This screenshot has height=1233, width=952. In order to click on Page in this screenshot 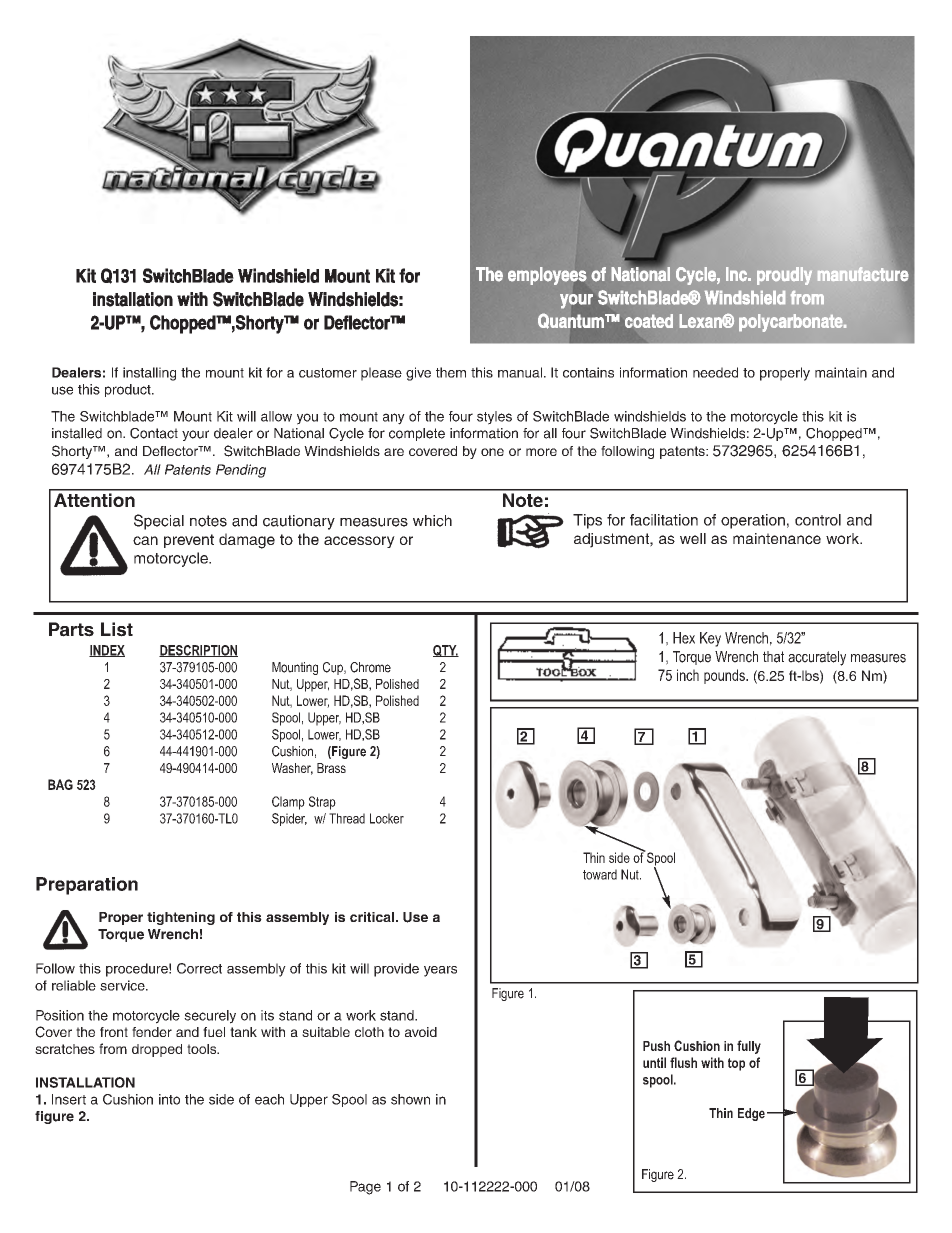, I will do `click(365, 1188)`.
